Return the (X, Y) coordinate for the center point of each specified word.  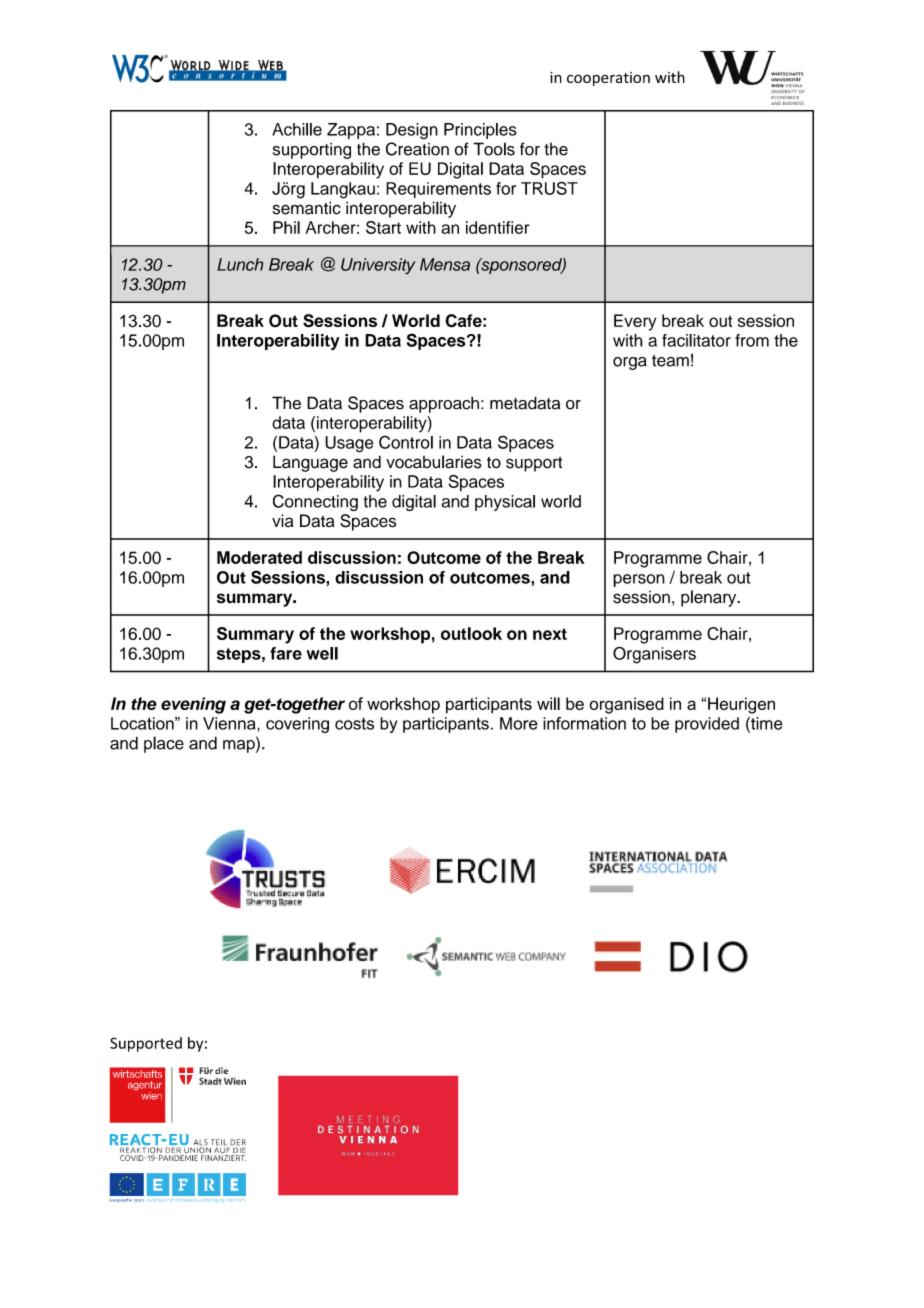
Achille (297, 129)
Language (310, 463)
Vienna (230, 723)
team (670, 361)
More (519, 723)
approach (444, 404)
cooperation (608, 79)
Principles (480, 131)
